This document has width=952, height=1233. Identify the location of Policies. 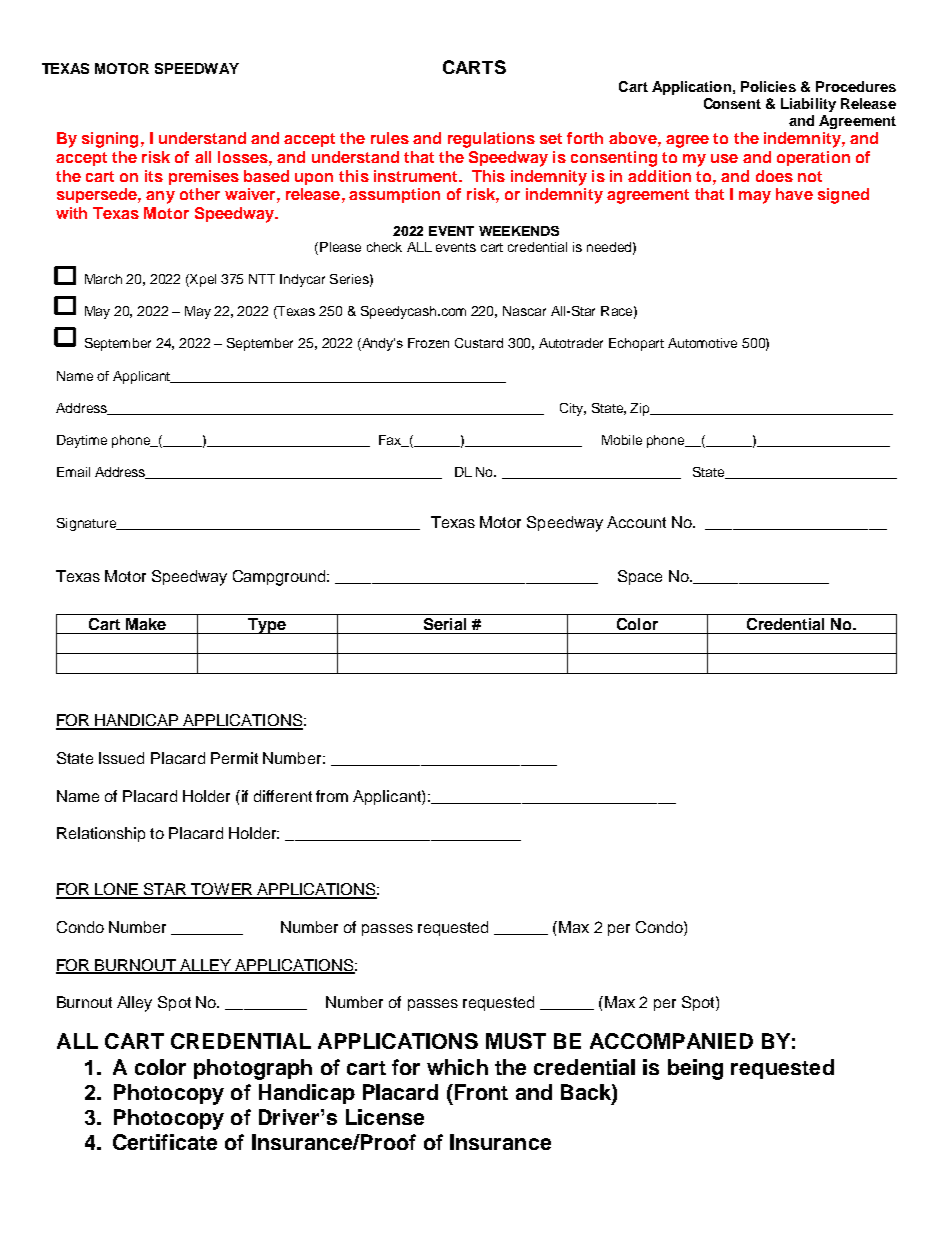
(768, 86).
